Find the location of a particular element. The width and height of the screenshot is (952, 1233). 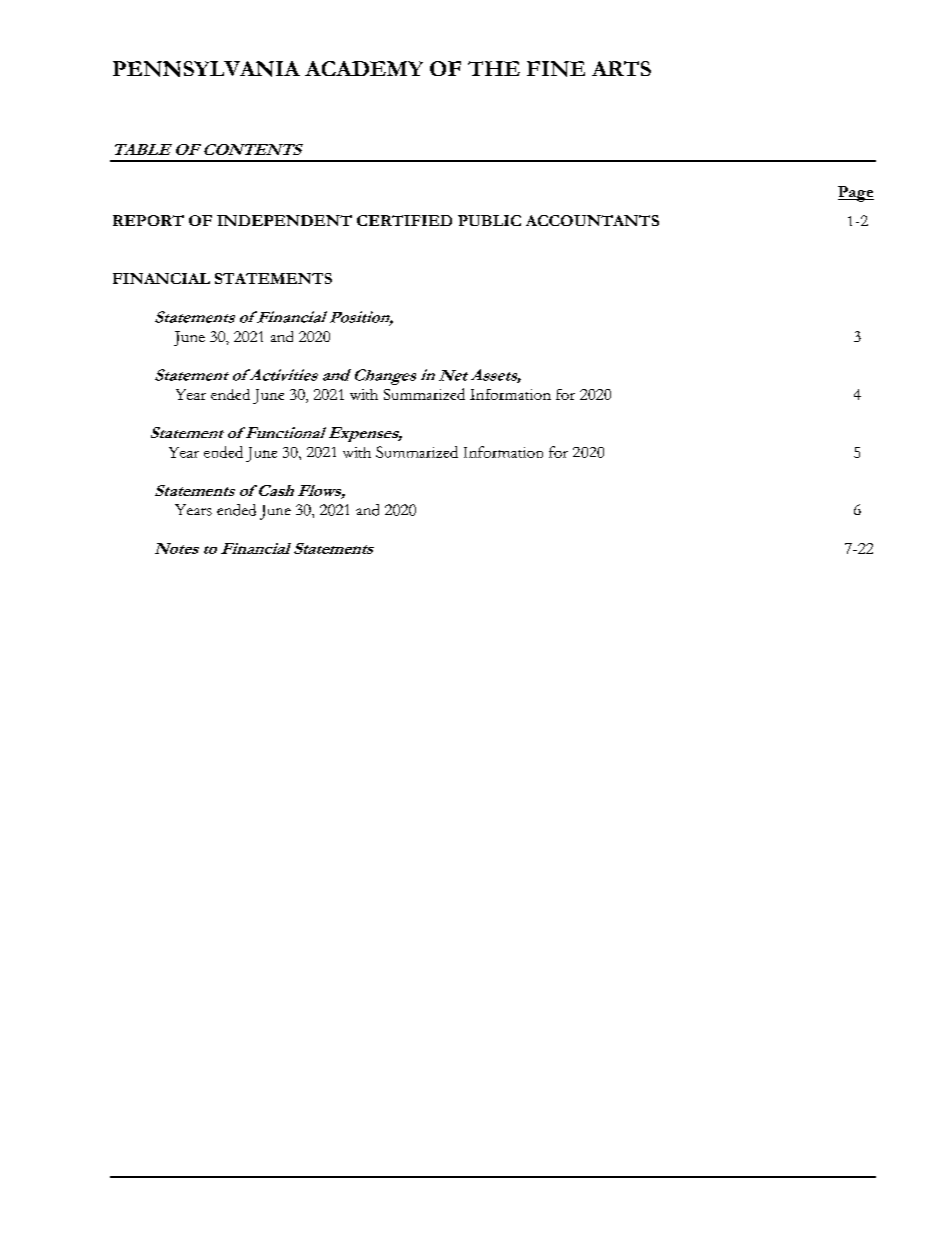

PENNSYLVANIA is located at coordinates (206, 69).
